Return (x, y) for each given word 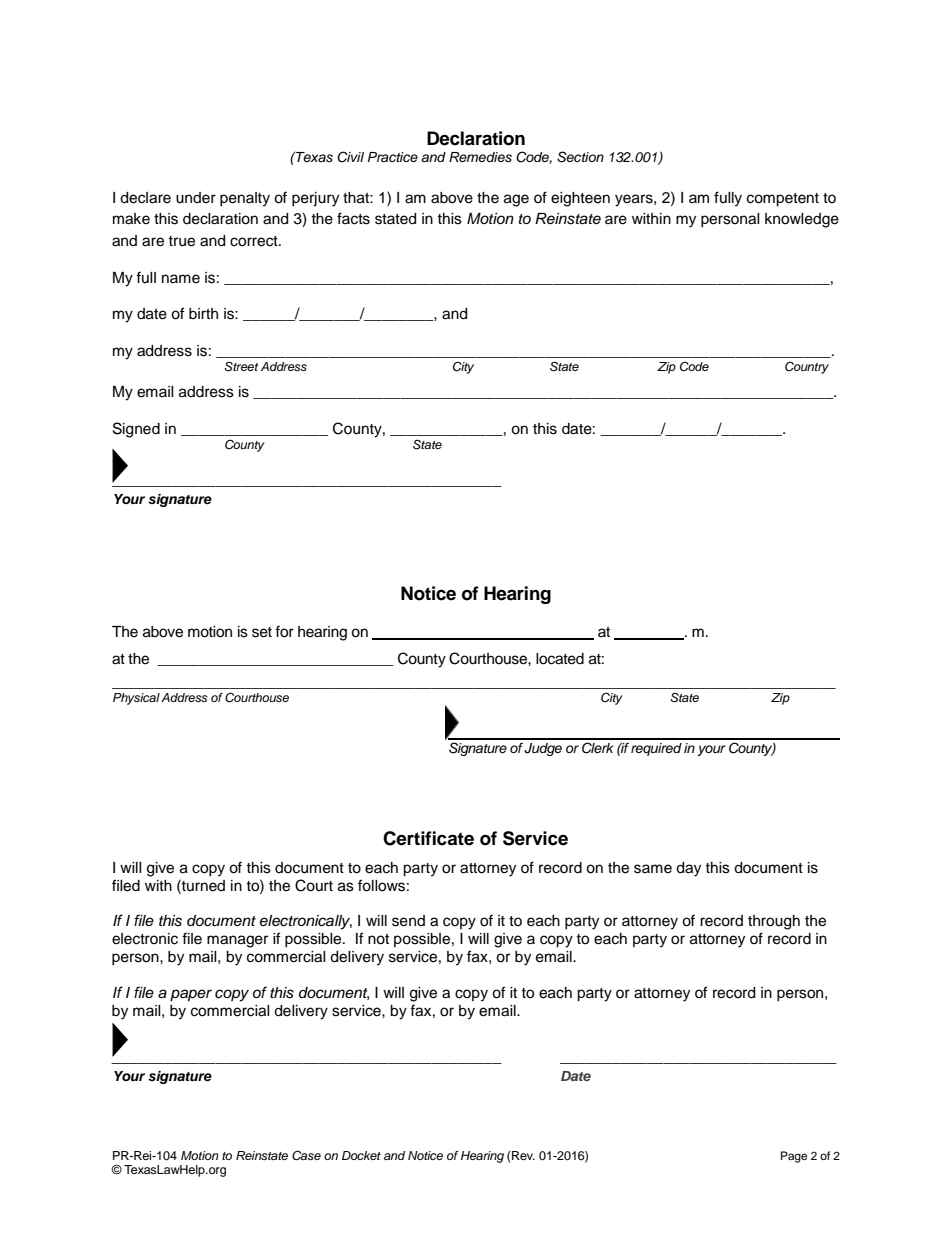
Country (807, 367)
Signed (136, 430)
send (408, 921)
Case (306, 1155)
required (656, 749)
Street (241, 366)
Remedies (480, 157)
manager (237, 941)
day (688, 869)
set (262, 632)
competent (783, 200)
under (196, 198)
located (560, 659)
